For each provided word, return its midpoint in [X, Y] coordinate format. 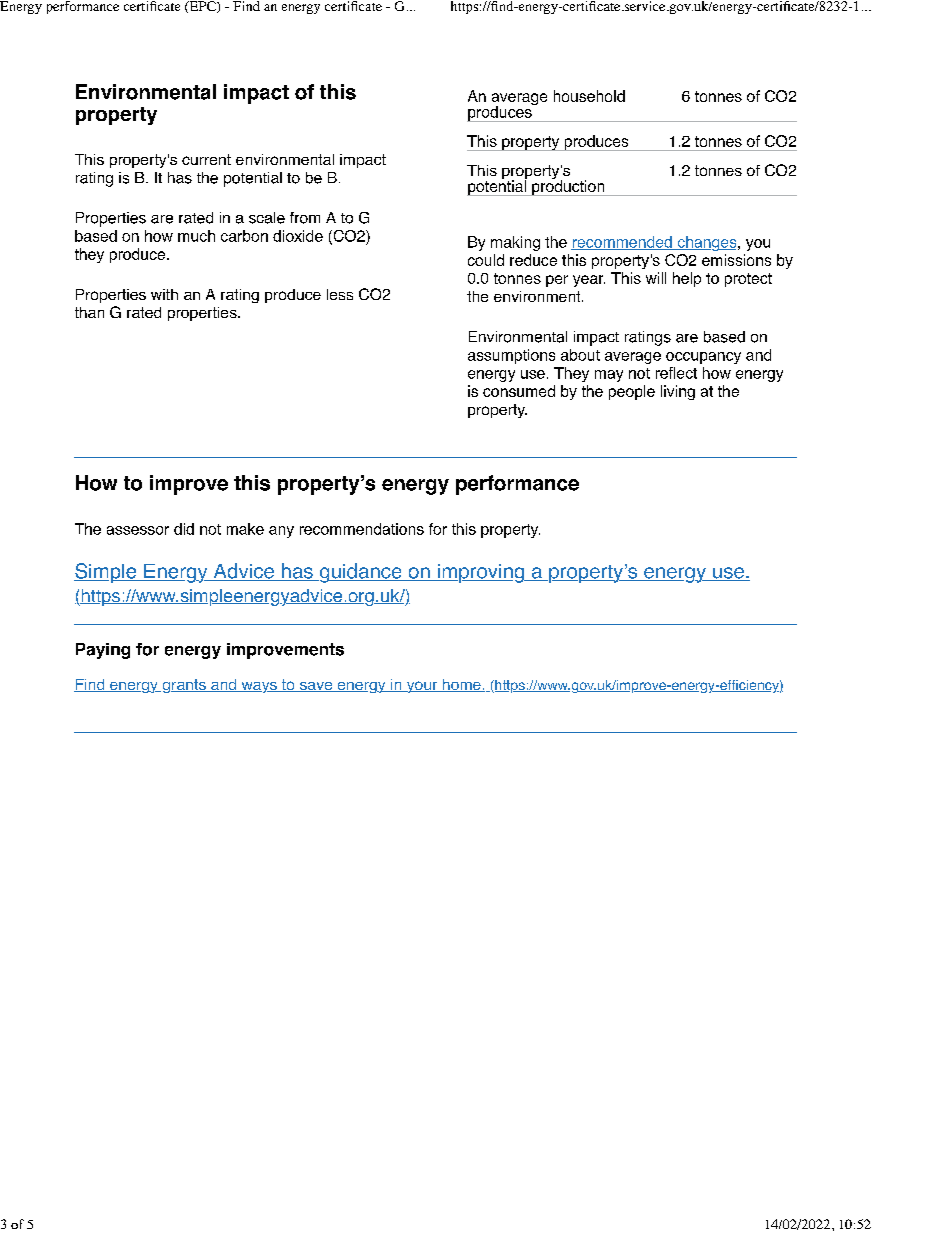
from [305, 218]
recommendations [362, 529]
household [589, 96]
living [678, 392]
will [656, 278]
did [184, 529]
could [486, 260]
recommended [622, 243]
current [206, 159]
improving [480, 573]
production [568, 187]
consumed [519, 391]
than [89, 312]
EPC [202, 7]
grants [184, 686]
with [164, 294]
